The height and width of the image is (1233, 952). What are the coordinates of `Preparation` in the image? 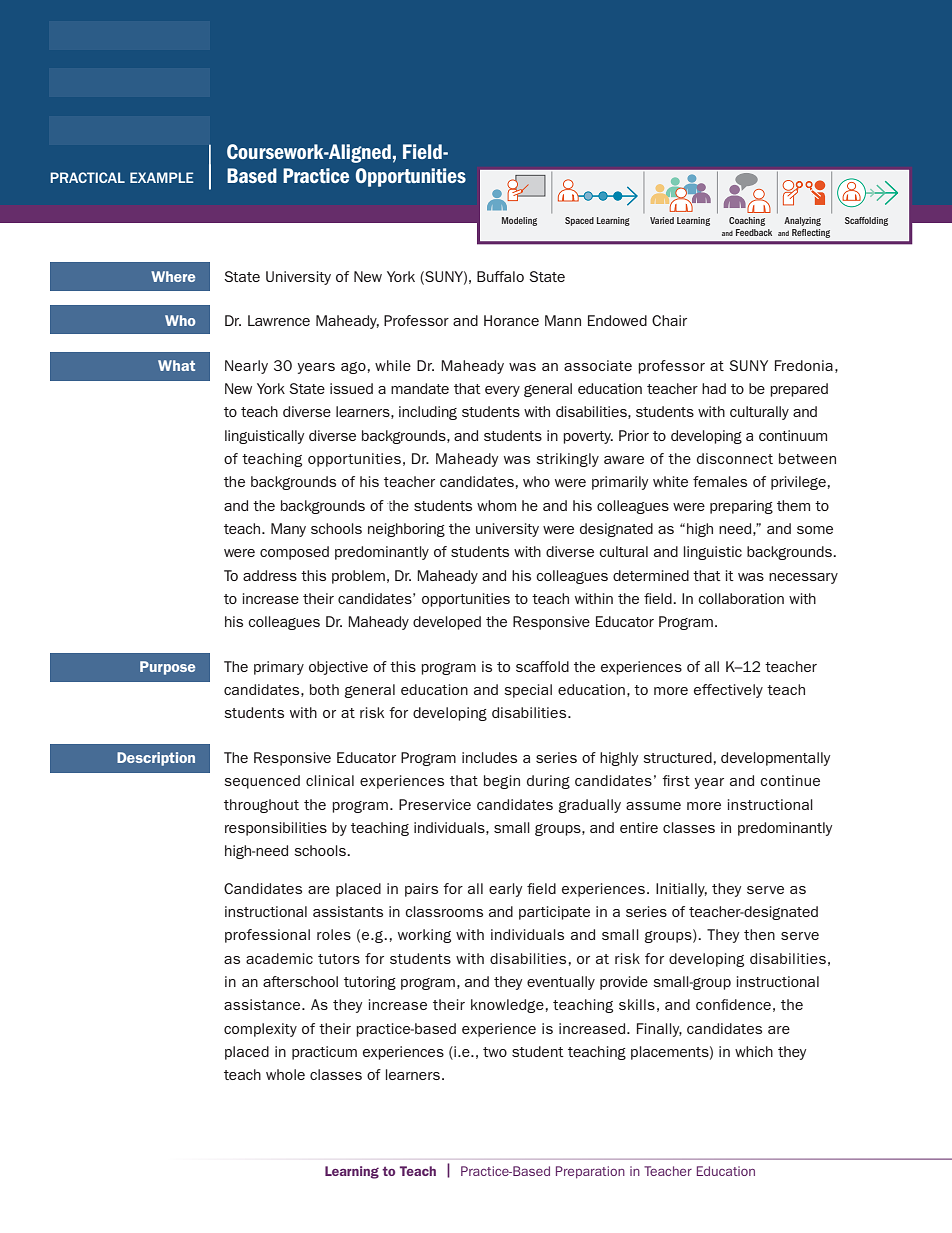 It's located at (590, 1172).
